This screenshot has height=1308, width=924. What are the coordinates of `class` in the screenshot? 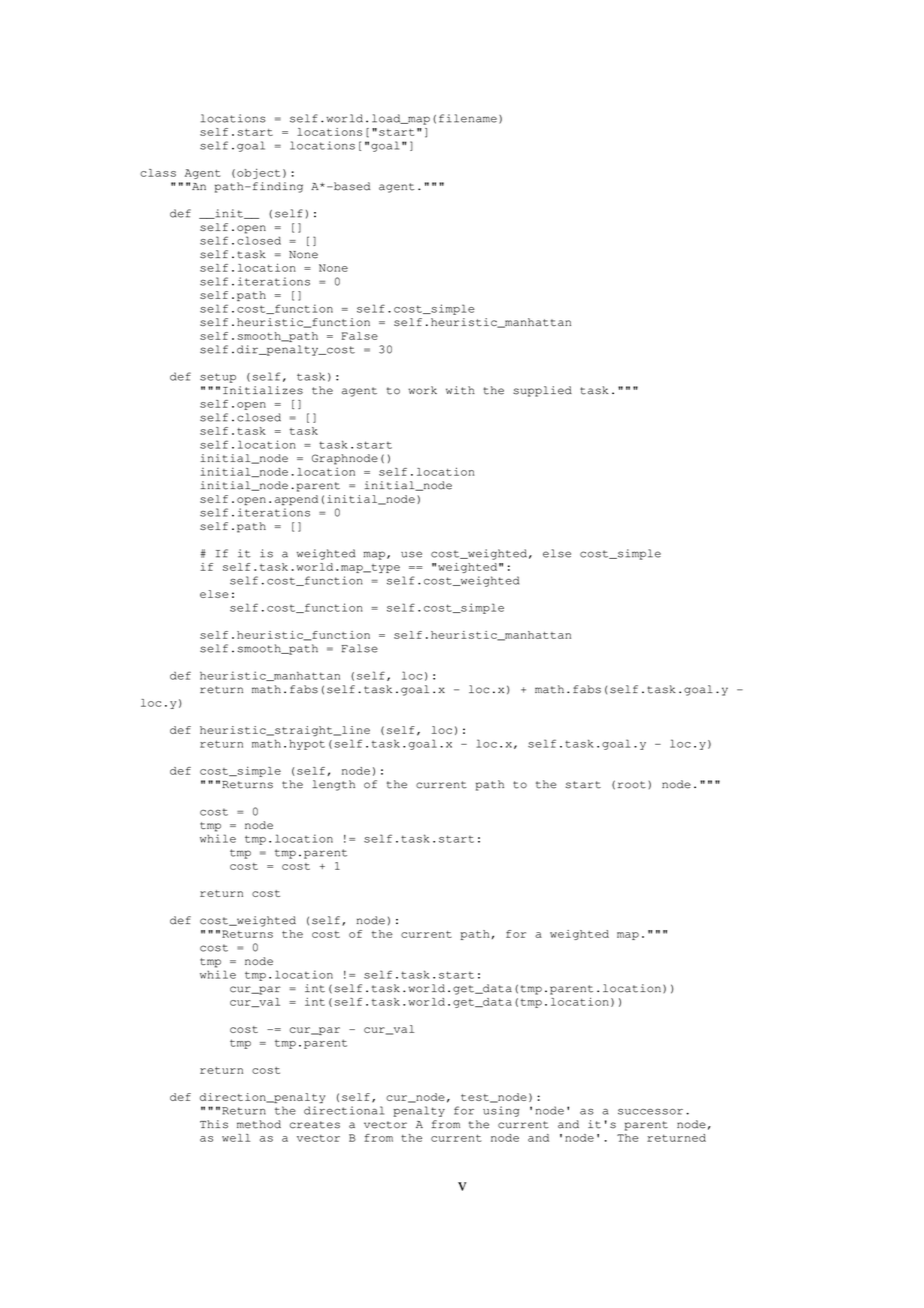 It's located at (158, 173).
